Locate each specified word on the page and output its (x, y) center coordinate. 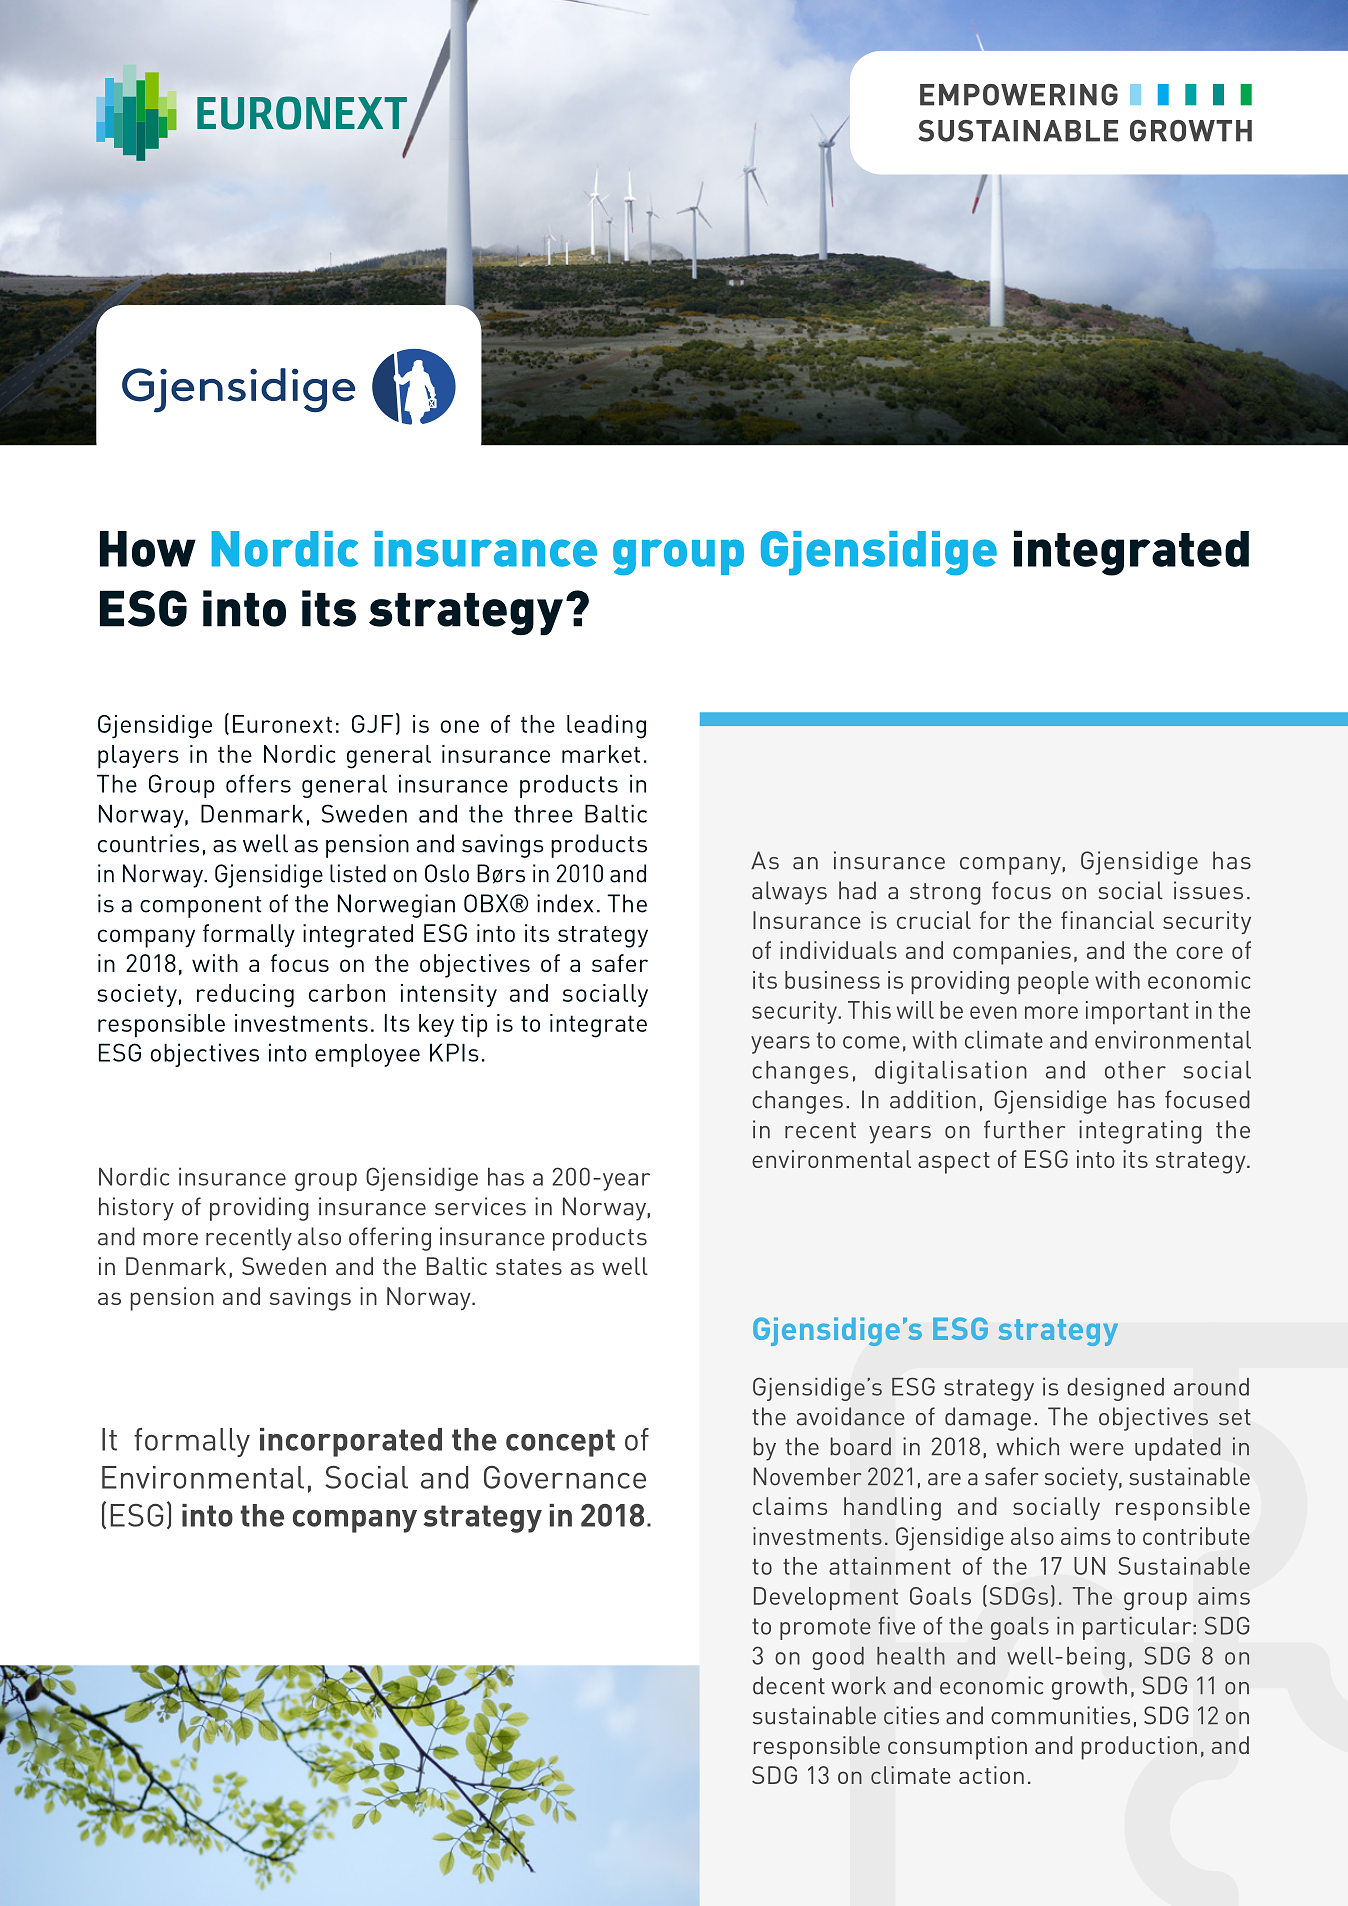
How (148, 549)
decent (789, 1685)
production (1139, 1748)
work (859, 1685)
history (136, 1209)
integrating (1140, 1132)
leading (606, 727)
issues (1208, 890)
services (480, 1206)
